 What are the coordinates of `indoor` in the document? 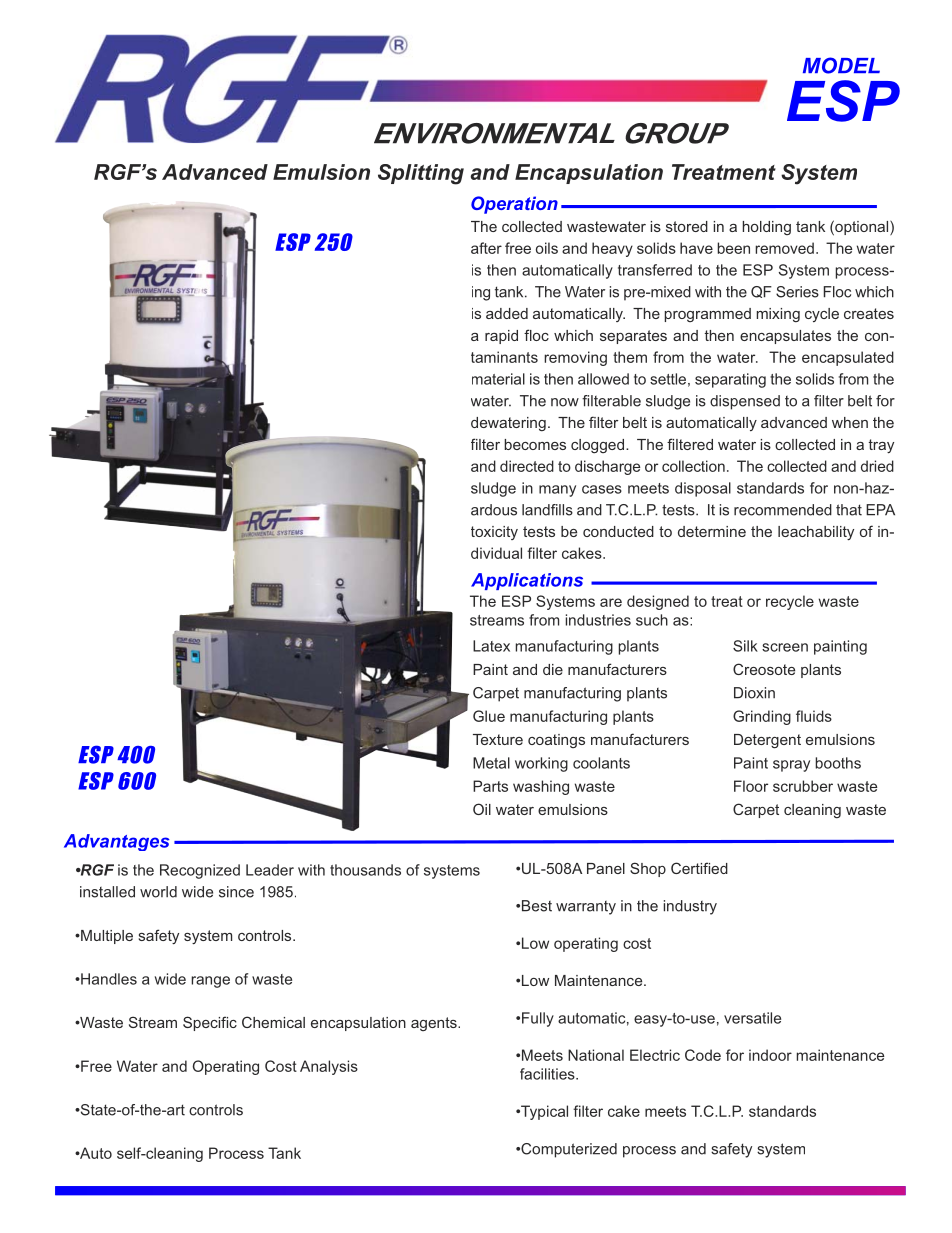 It's located at (770, 1055).
